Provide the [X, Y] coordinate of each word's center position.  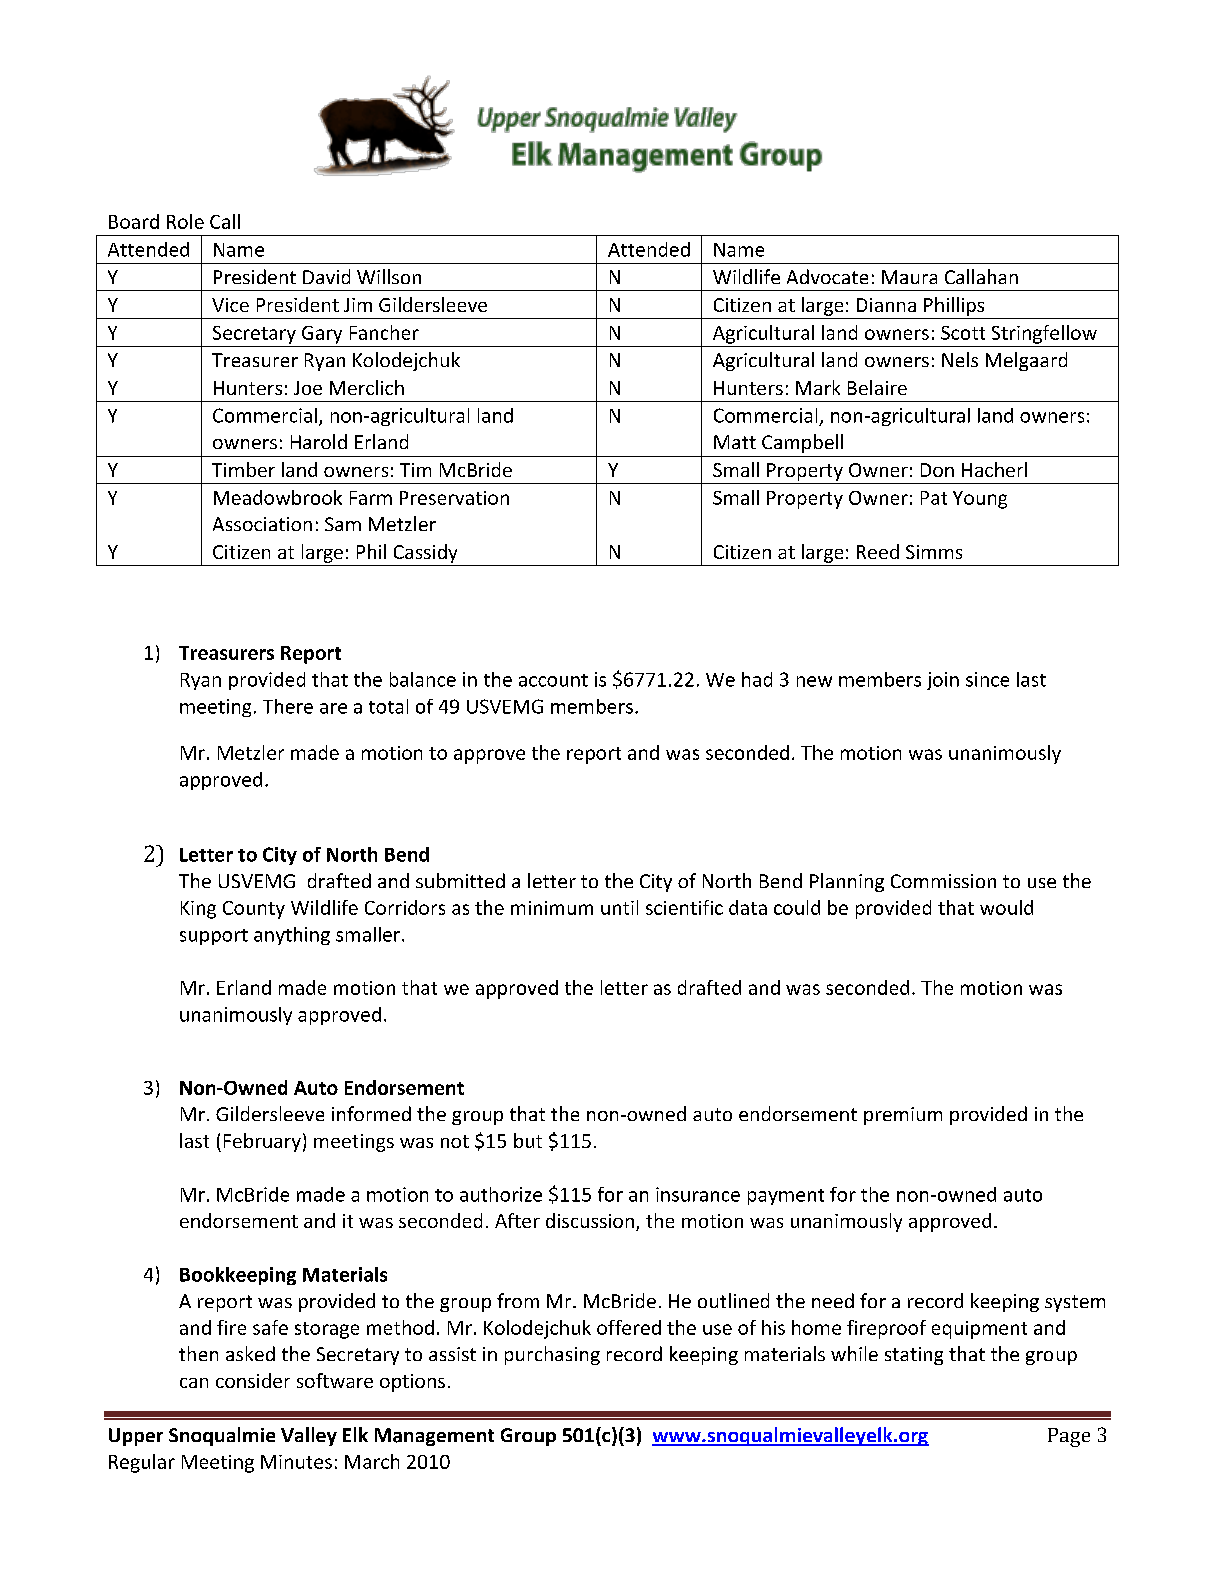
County [254, 910]
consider [253, 1380]
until [619, 907]
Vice [230, 305]
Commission [943, 881]
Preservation [454, 498]
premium [903, 1116]
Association [262, 524]
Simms [934, 552]
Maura [909, 277]
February [262, 1142]
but [528, 1140]
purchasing [552, 1355]
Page [1069, 1437]
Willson [389, 276]
